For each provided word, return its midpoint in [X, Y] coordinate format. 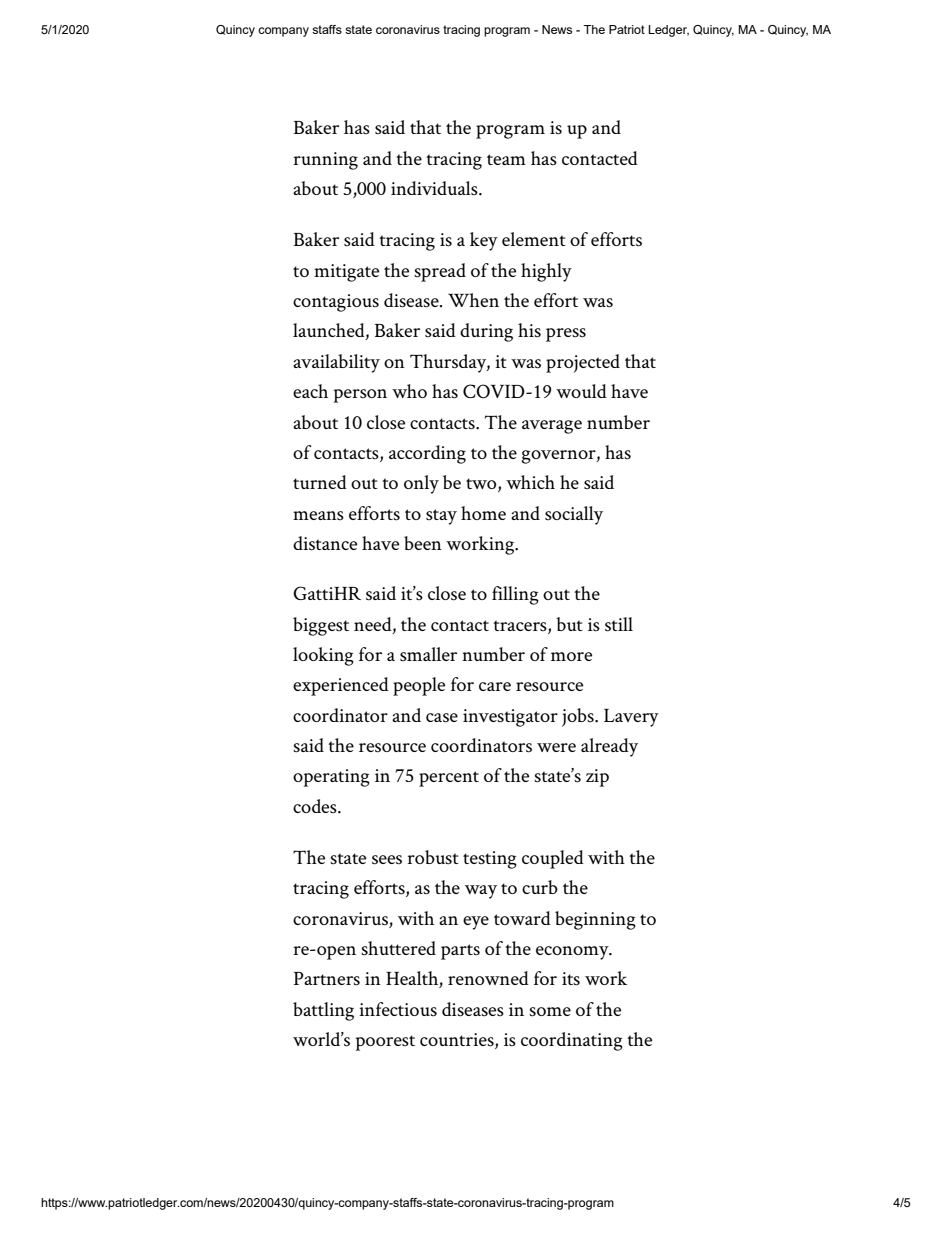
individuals [435, 188]
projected [583, 363]
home [483, 513]
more [571, 656]
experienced [341, 686]
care [495, 686]
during [486, 332]
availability [336, 363]
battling [323, 1011]
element [534, 239]
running [325, 161]
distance [325, 543]
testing [490, 860]
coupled [553, 859]
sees [387, 860]
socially [574, 515]
